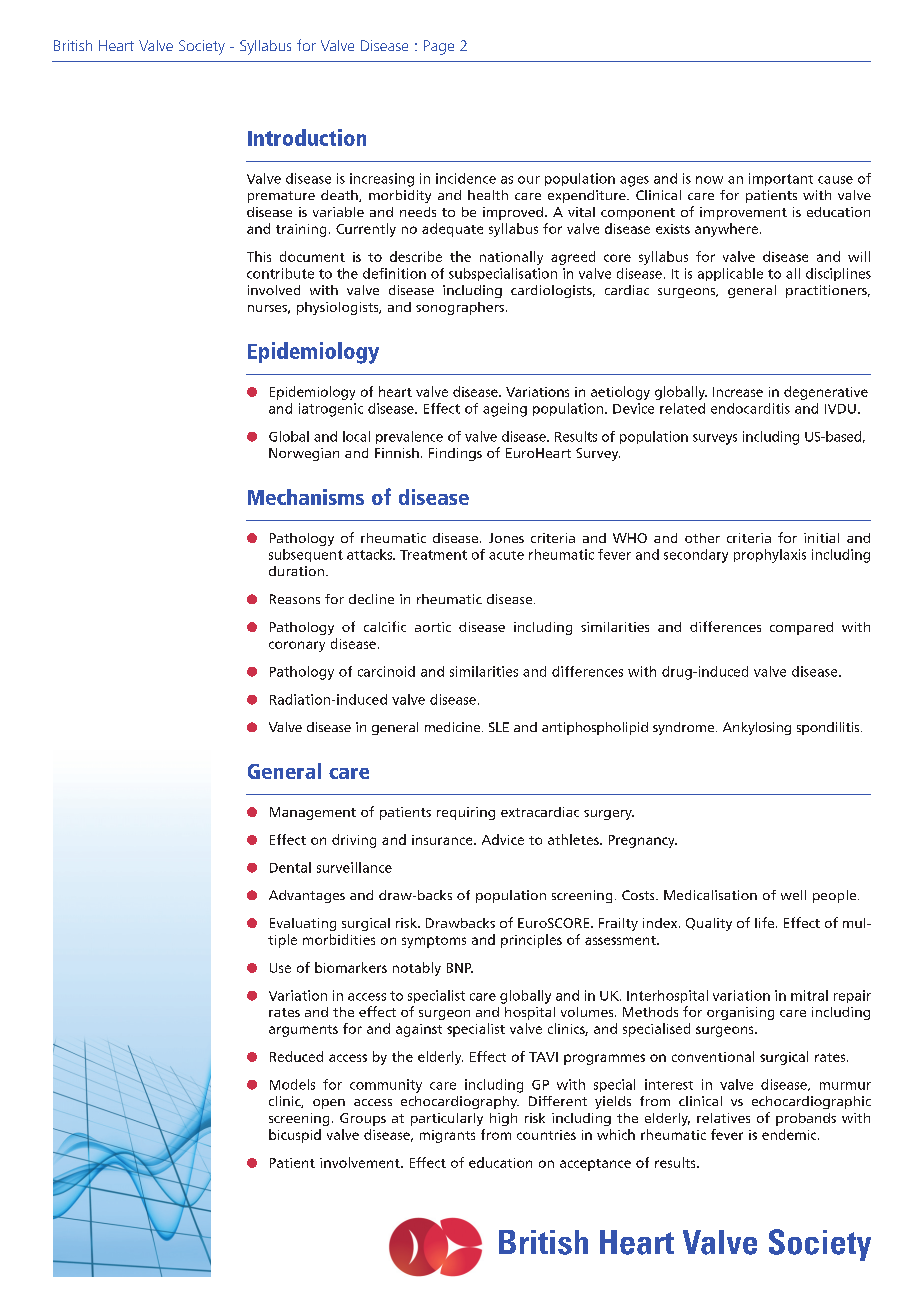 This document has width=924, height=1308. Describe the element at coordinates (331, 410) in the document. I see `iatrogenic` at that location.
